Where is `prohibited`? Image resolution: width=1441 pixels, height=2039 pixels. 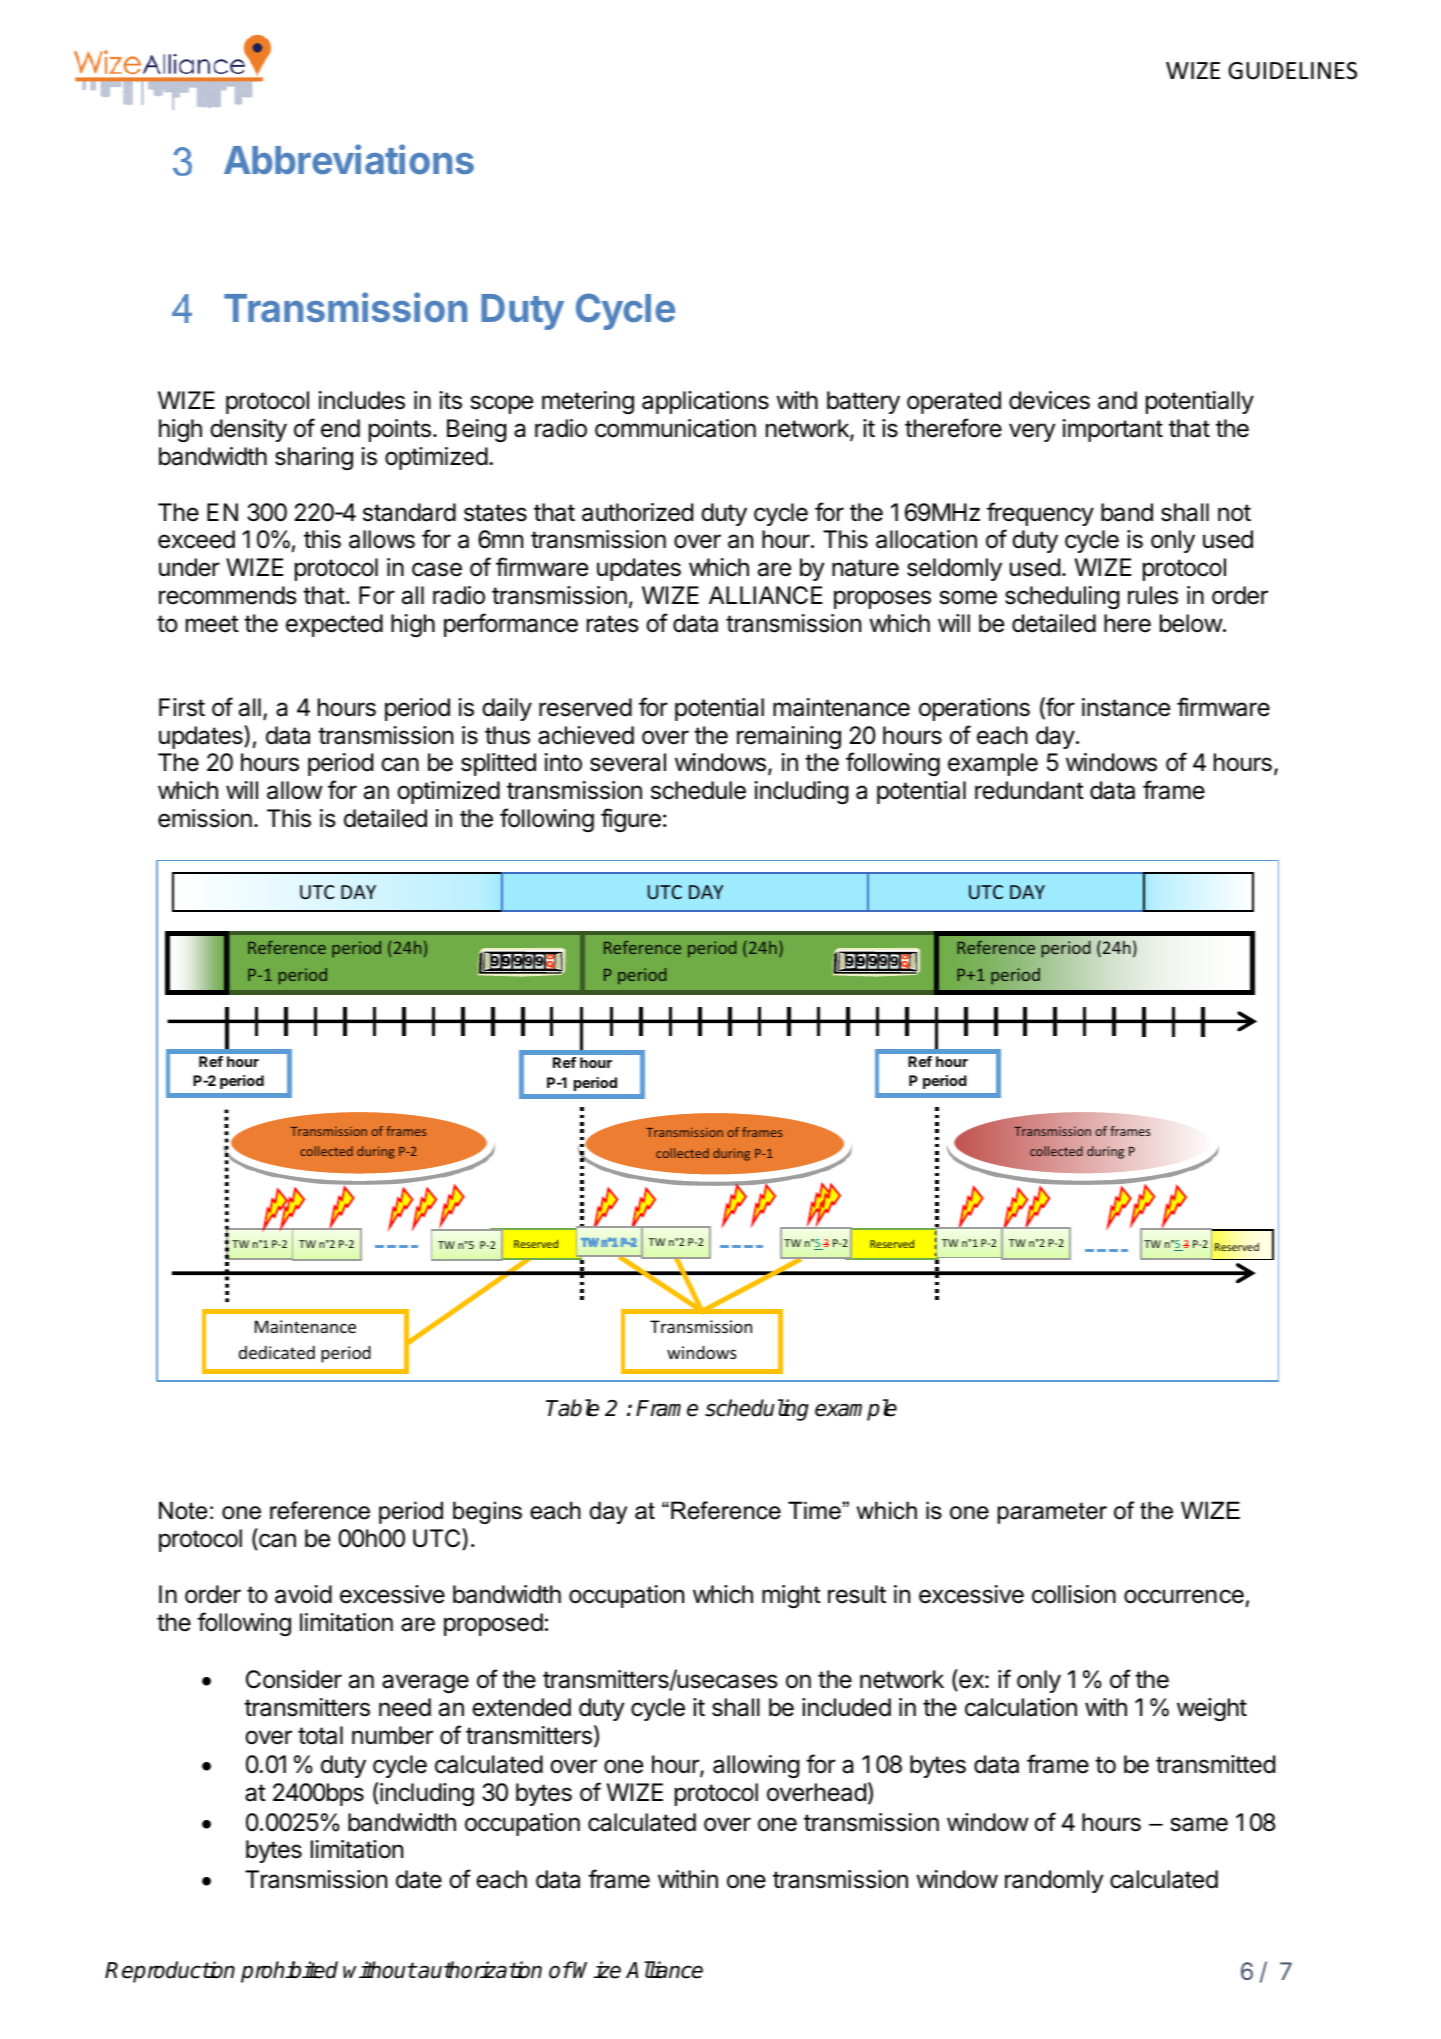 prohibited is located at coordinates (289, 1972).
